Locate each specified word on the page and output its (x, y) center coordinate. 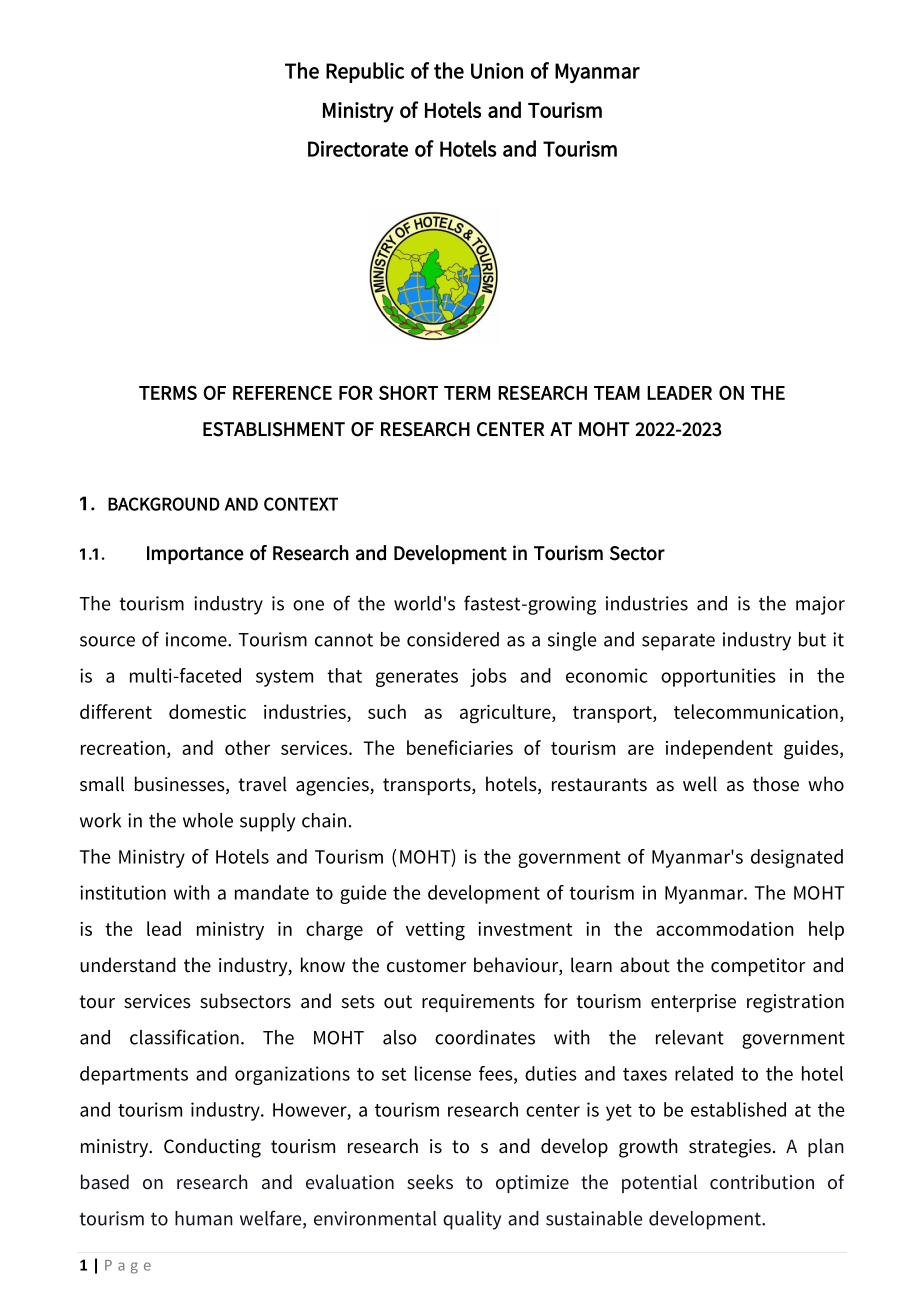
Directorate (358, 149)
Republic (365, 72)
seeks (430, 1182)
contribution (762, 1182)
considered (453, 639)
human (204, 1218)
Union (497, 71)
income (197, 639)
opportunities (718, 677)
